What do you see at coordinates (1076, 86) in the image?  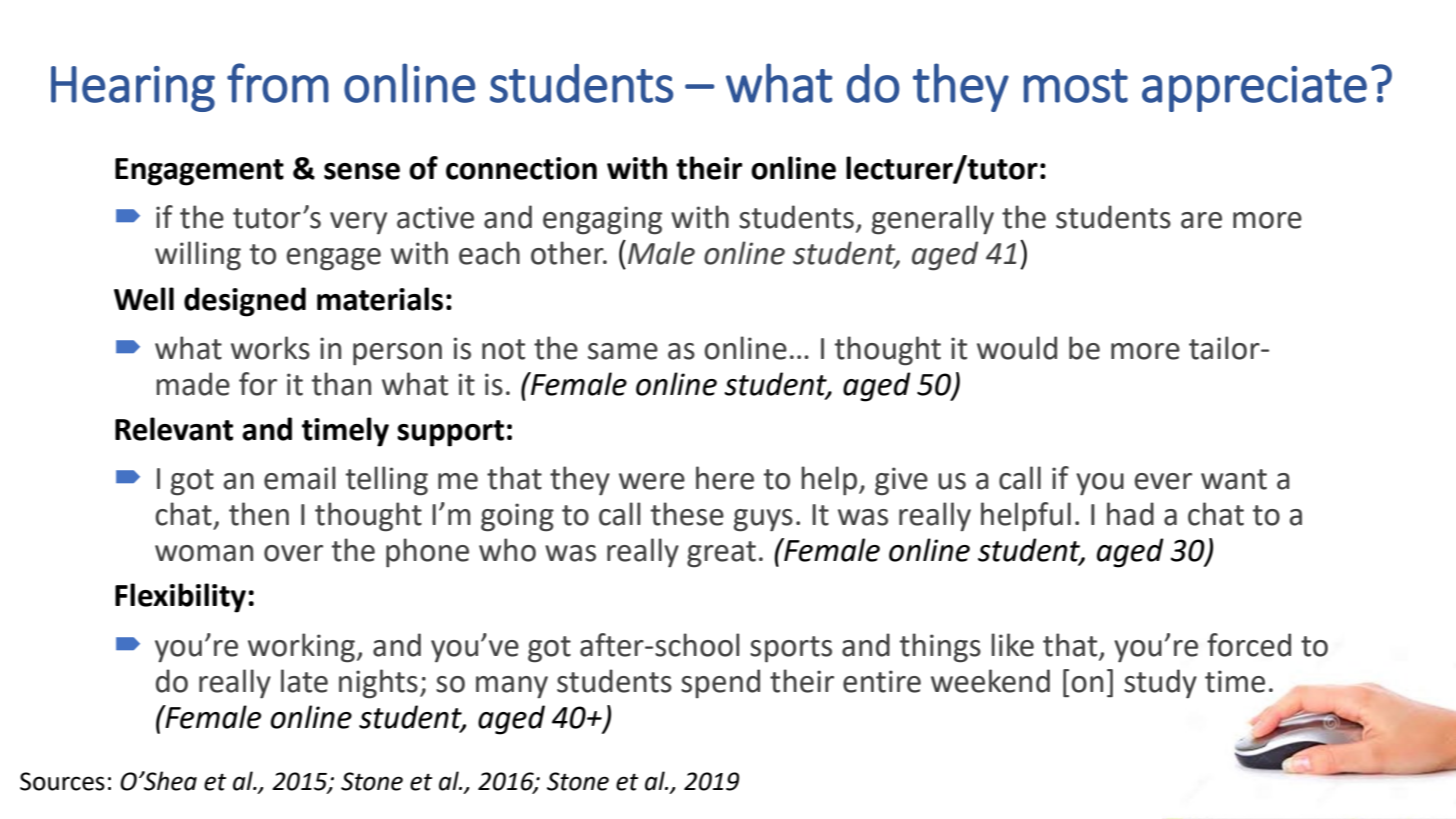 I see `most` at bounding box center [1076, 86].
